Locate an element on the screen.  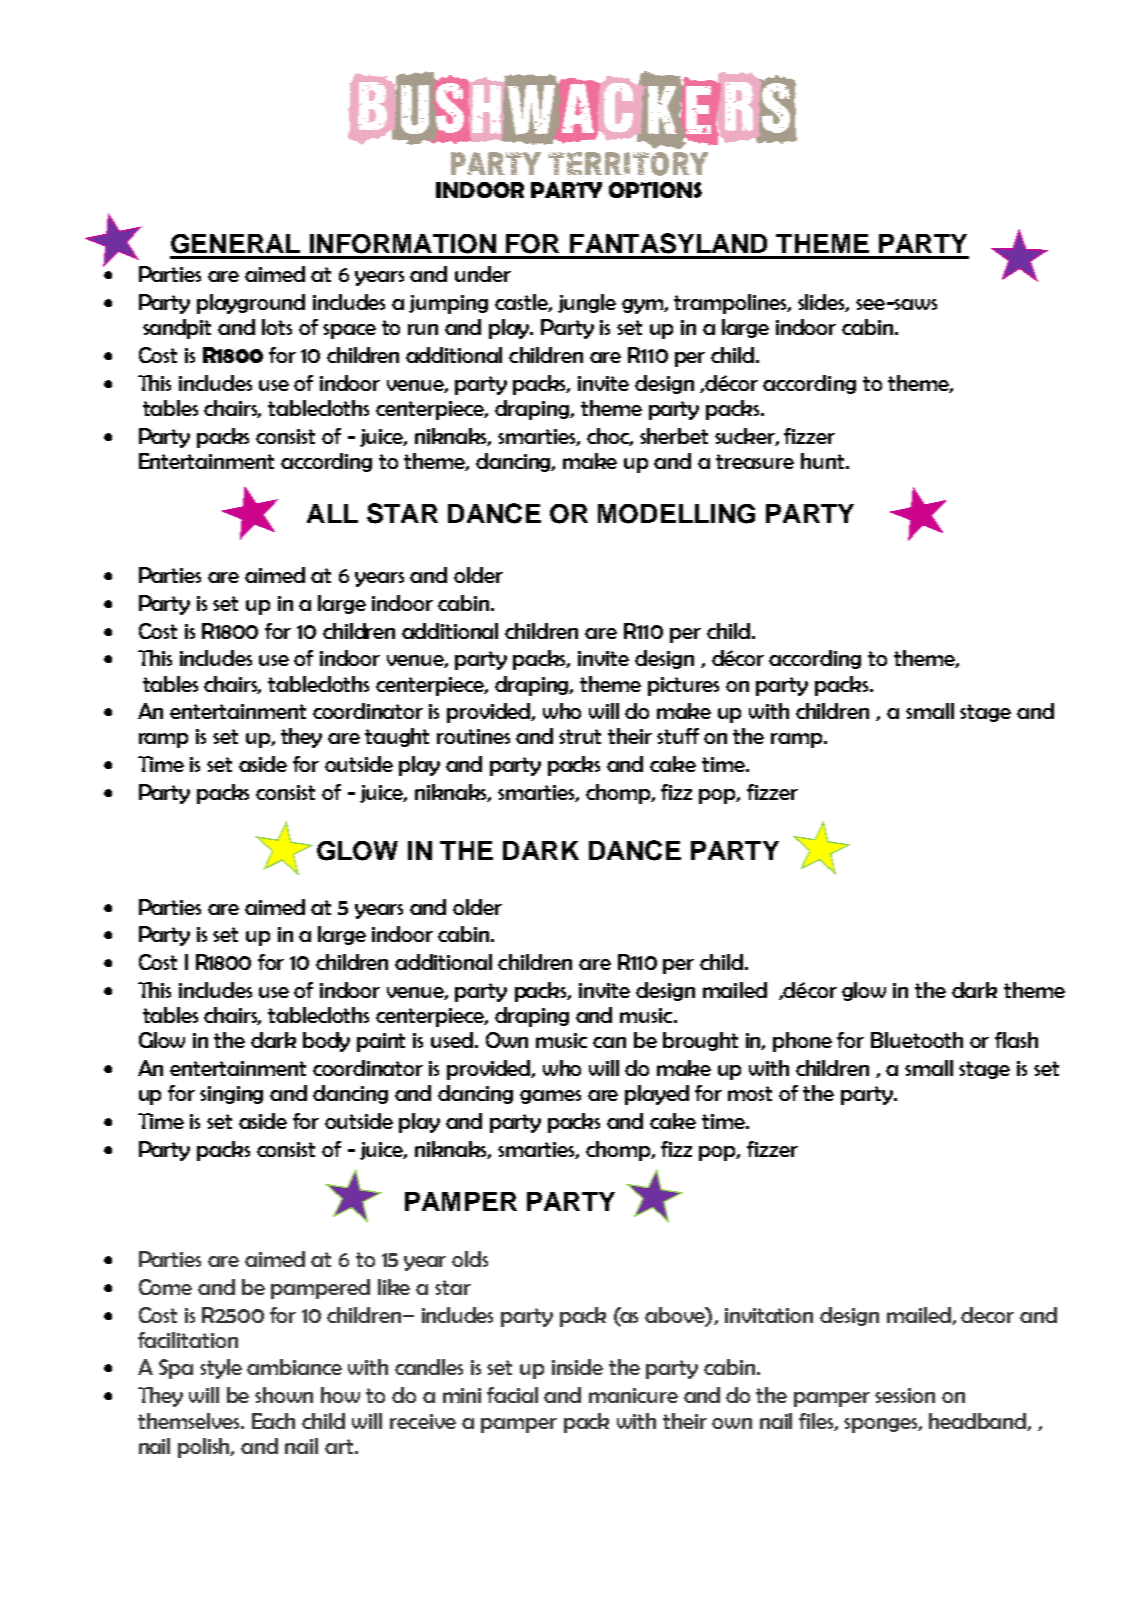
games is located at coordinates (550, 1097).
